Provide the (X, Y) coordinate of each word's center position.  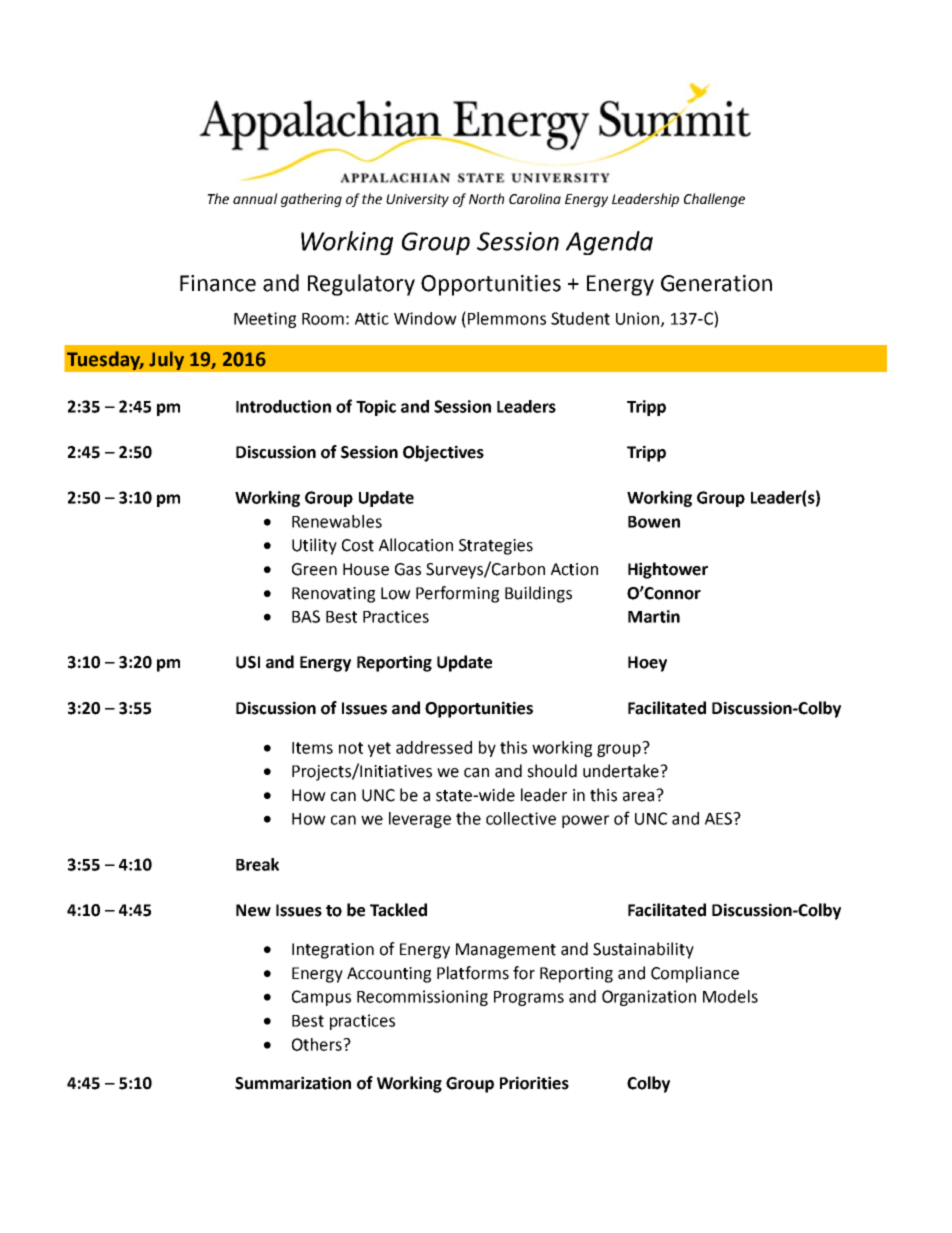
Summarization (293, 1083)
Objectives (443, 453)
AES (720, 818)
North (486, 198)
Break (257, 864)
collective (521, 818)
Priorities (534, 1083)
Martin (654, 616)
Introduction (283, 406)
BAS (306, 616)
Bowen (654, 522)
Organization (649, 998)
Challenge (714, 200)
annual (255, 198)
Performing (457, 594)
